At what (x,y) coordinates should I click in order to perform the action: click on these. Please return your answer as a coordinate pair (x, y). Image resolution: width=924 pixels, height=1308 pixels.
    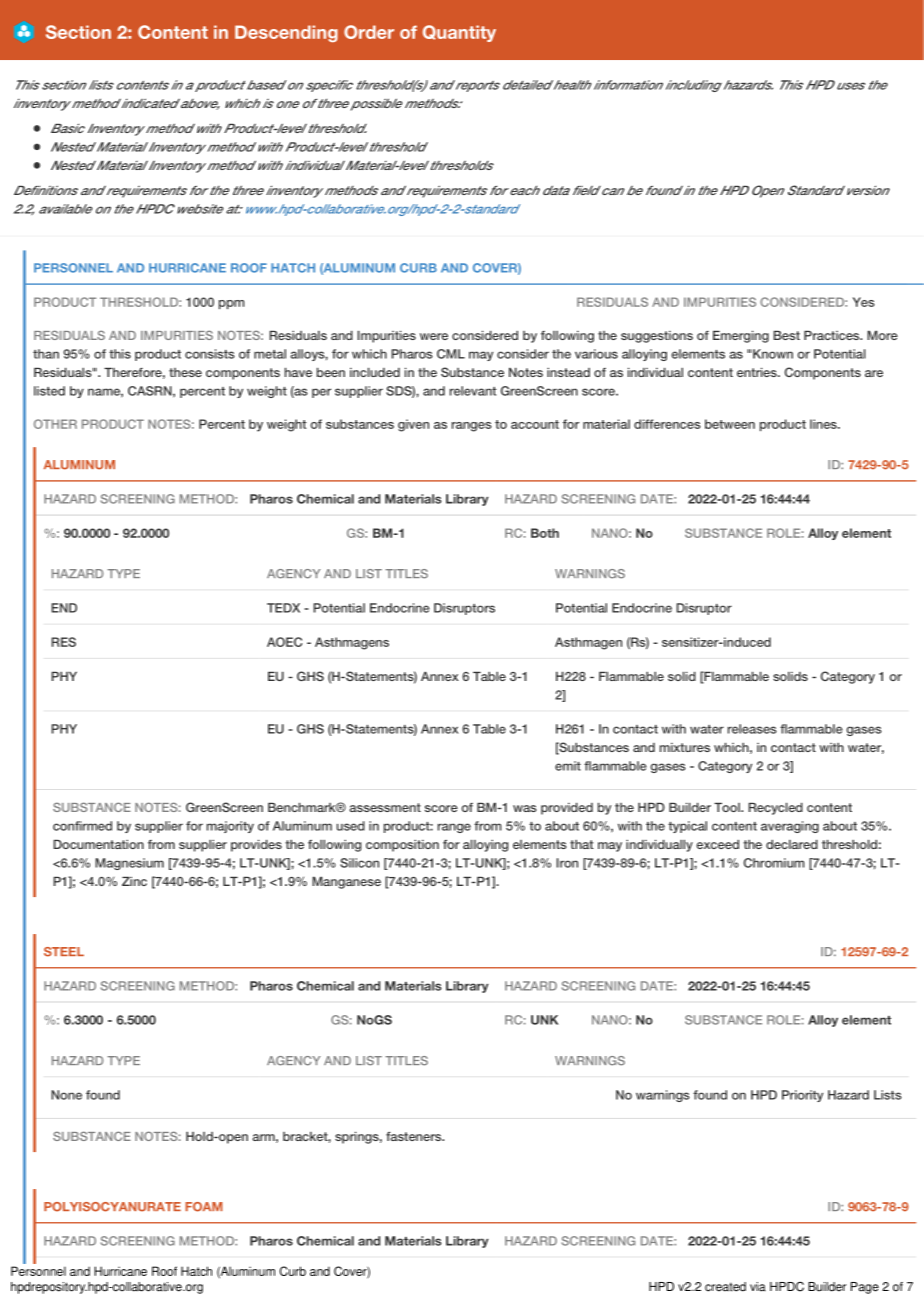
    Looking at the image, I should click on (185, 372).
